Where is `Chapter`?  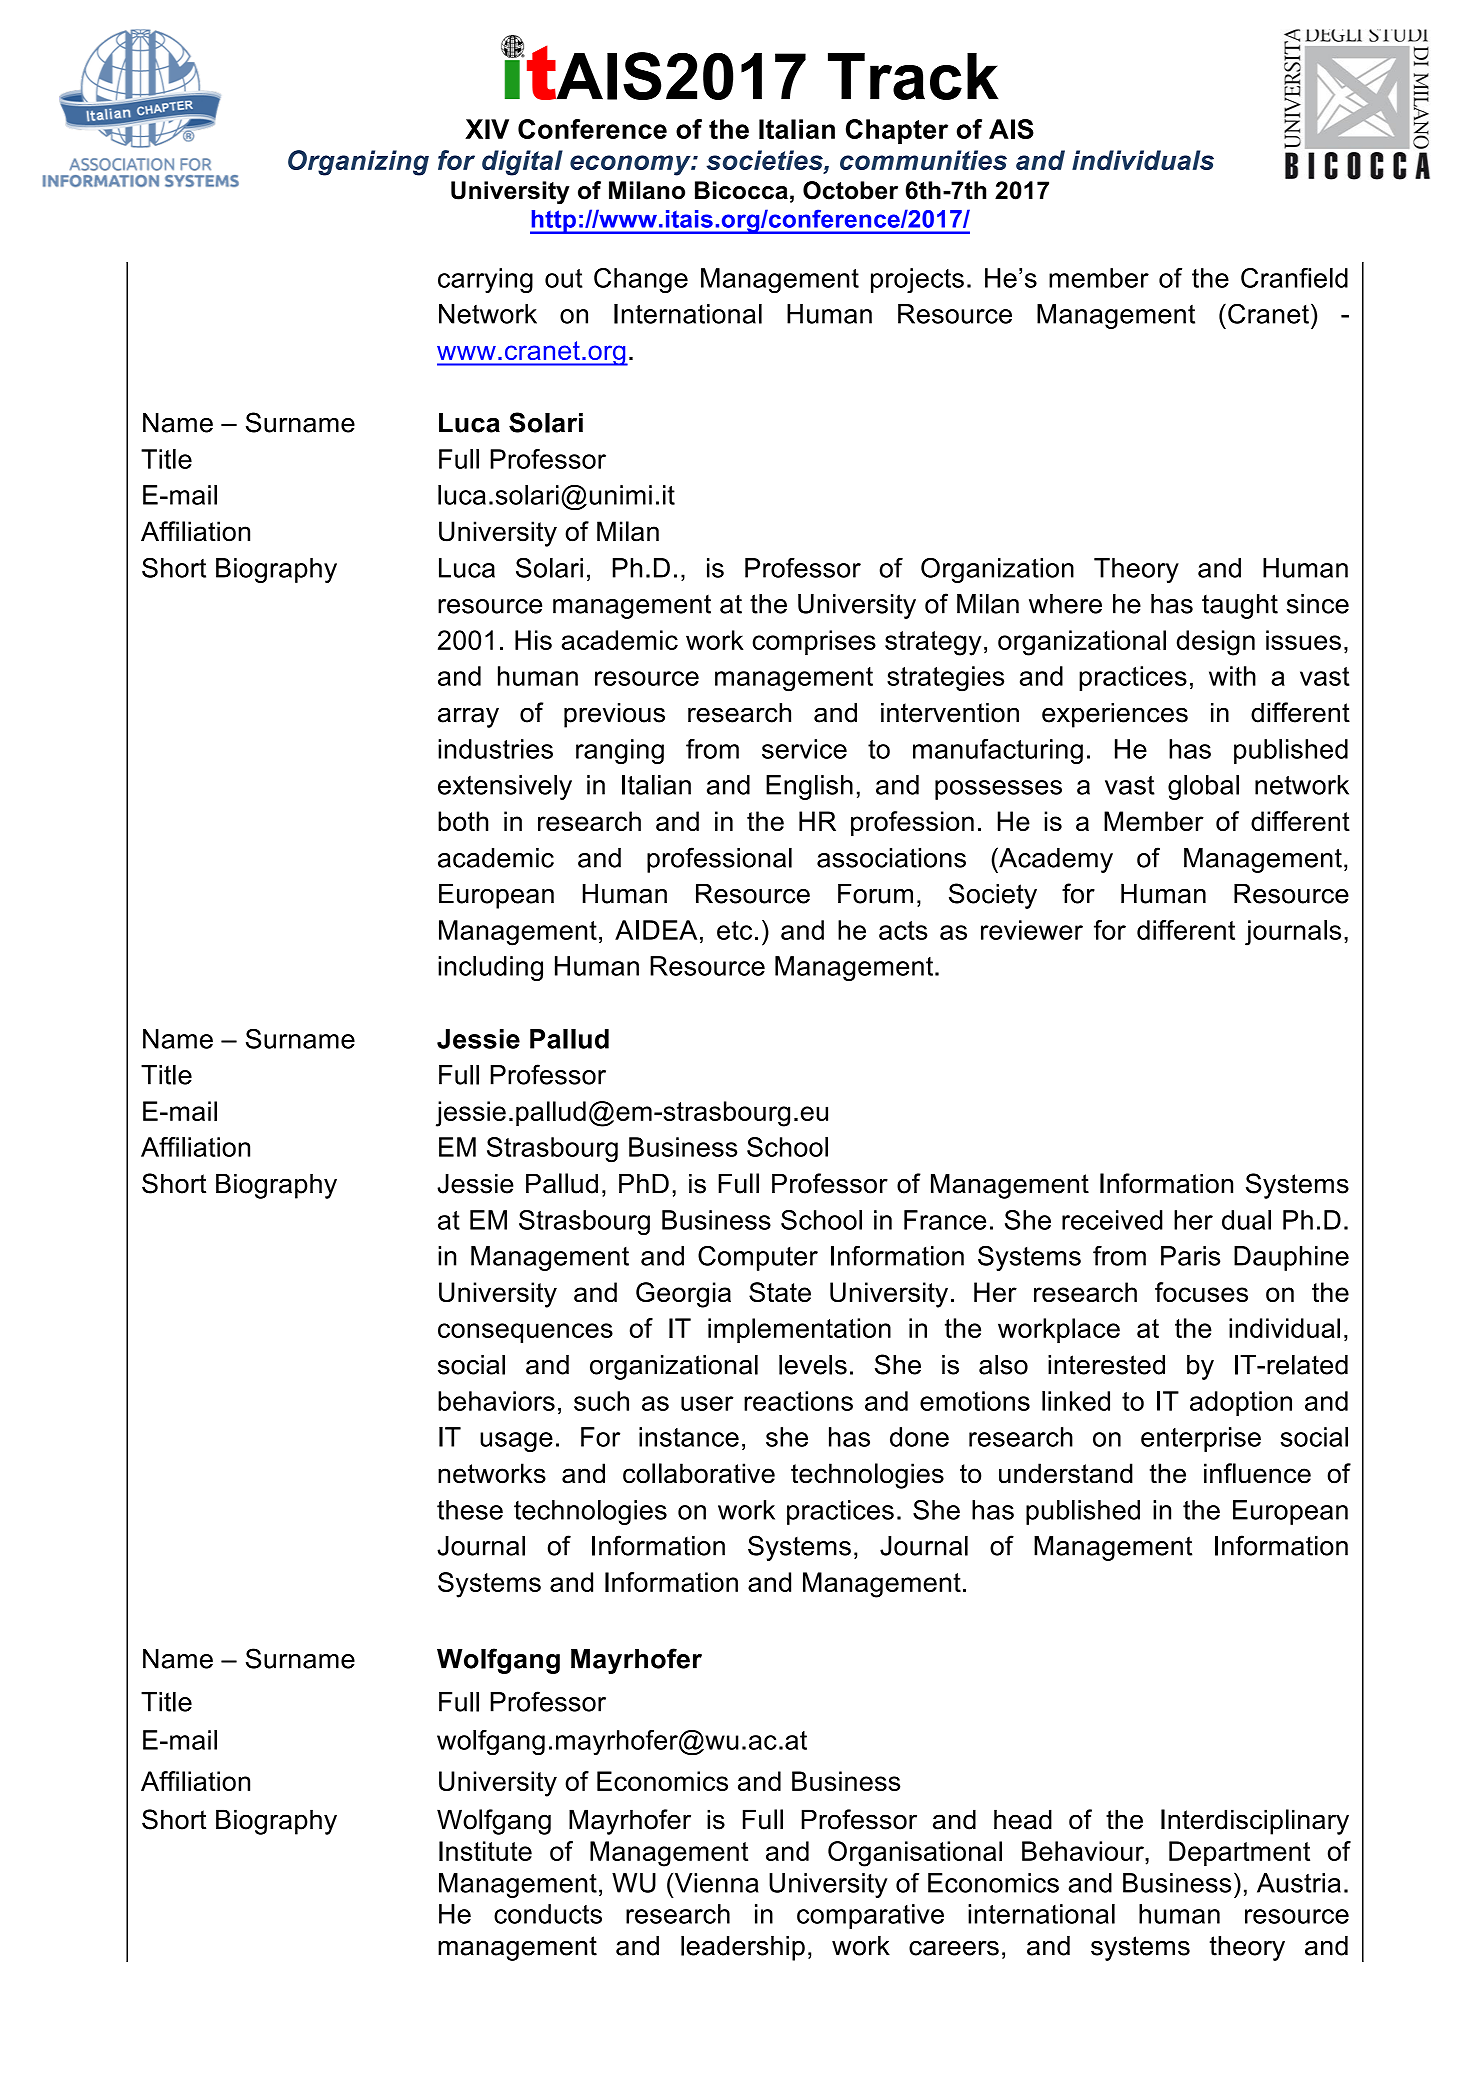 Chapter is located at coordinates (897, 131).
